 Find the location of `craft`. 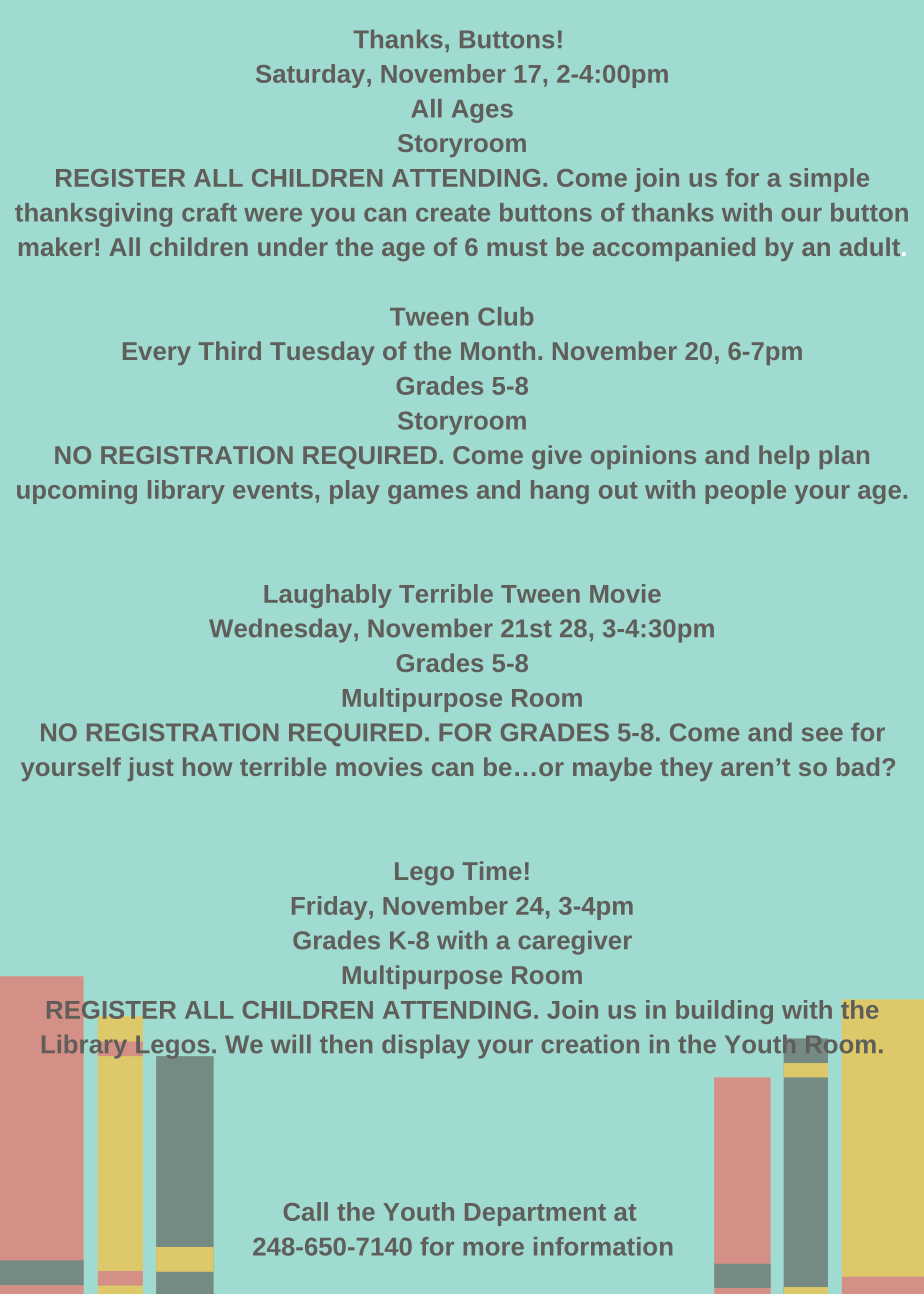

craft is located at coordinates (209, 212).
